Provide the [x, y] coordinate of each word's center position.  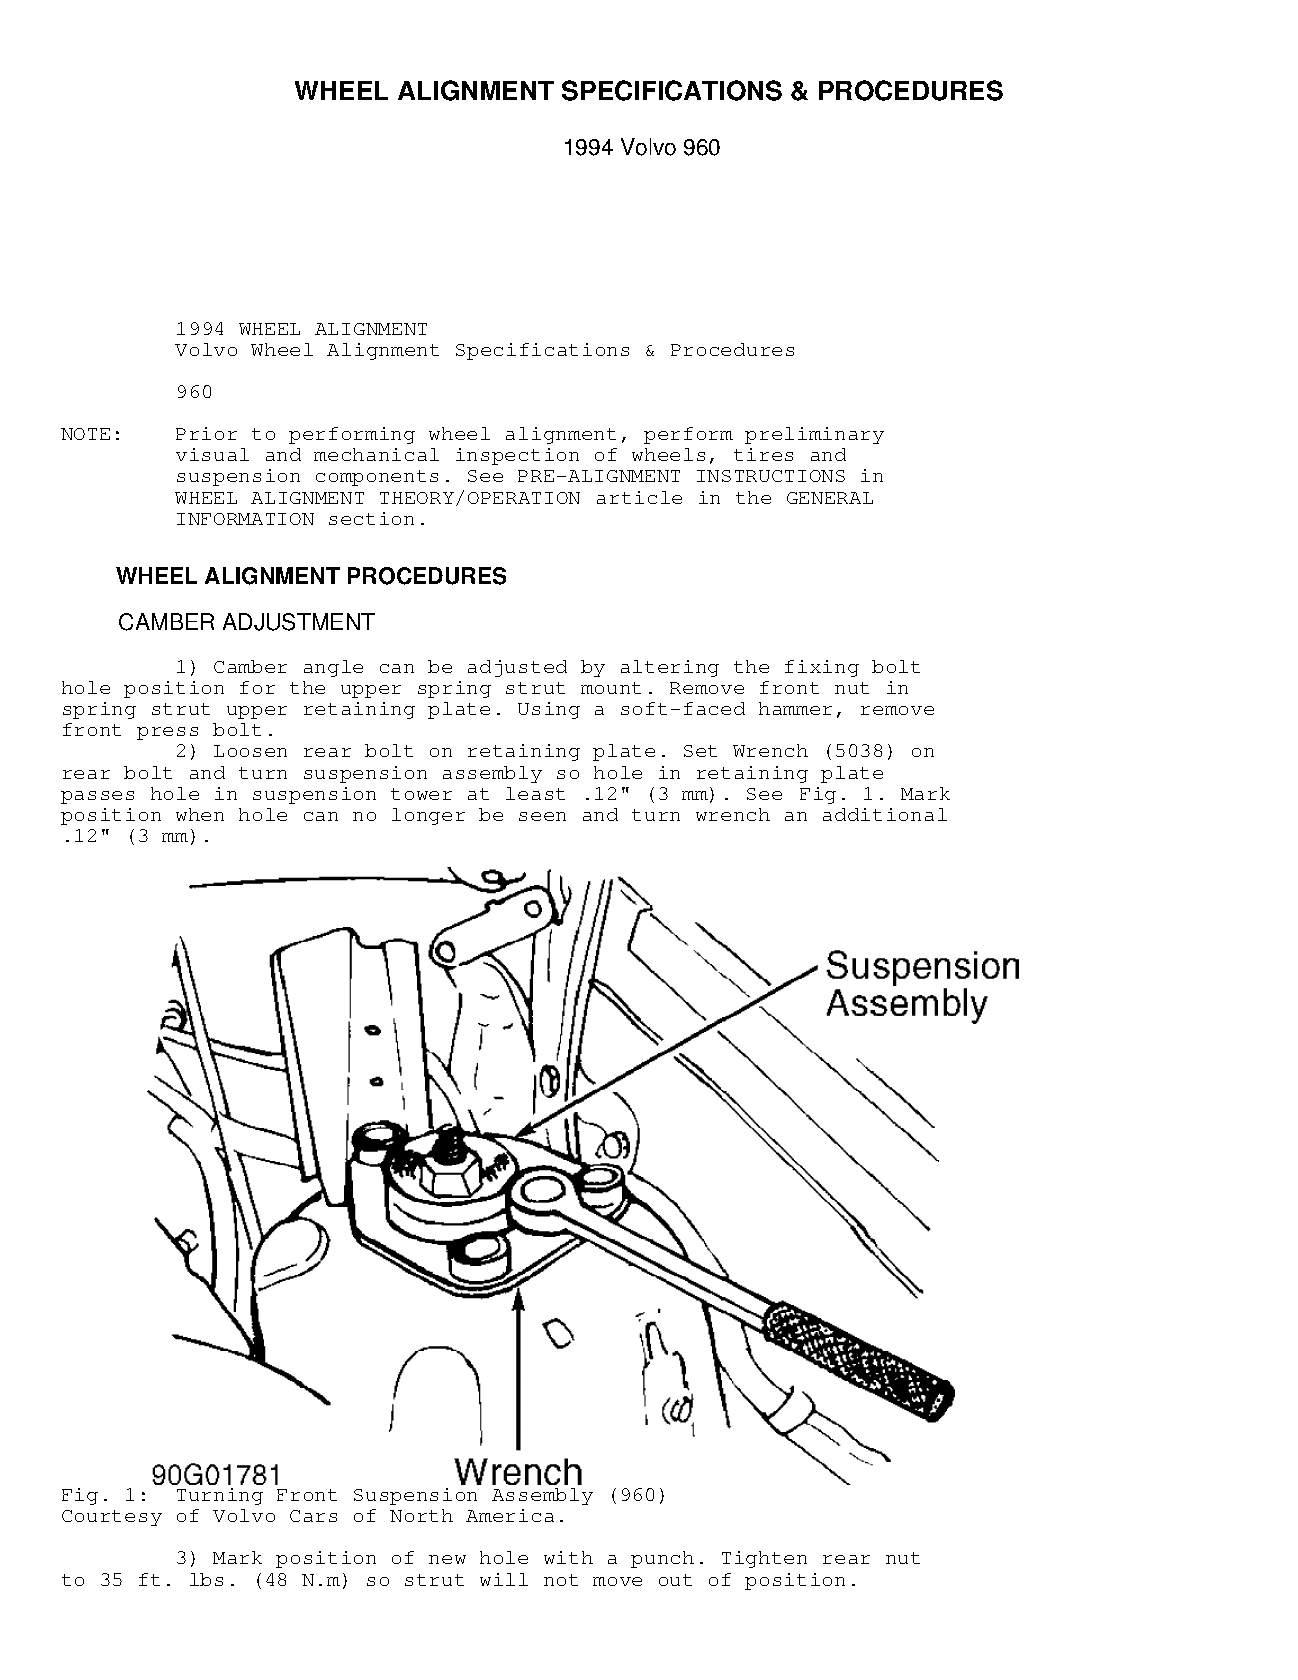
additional [885, 814]
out [675, 1580]
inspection [517, 456]
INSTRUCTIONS [771, 476]
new [447, 1559]
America [510, 1515]
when [200, 814]
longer [428, 816]
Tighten [764, 1559]
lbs [206, 1579]
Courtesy [112, 1518]
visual [212, 454]
